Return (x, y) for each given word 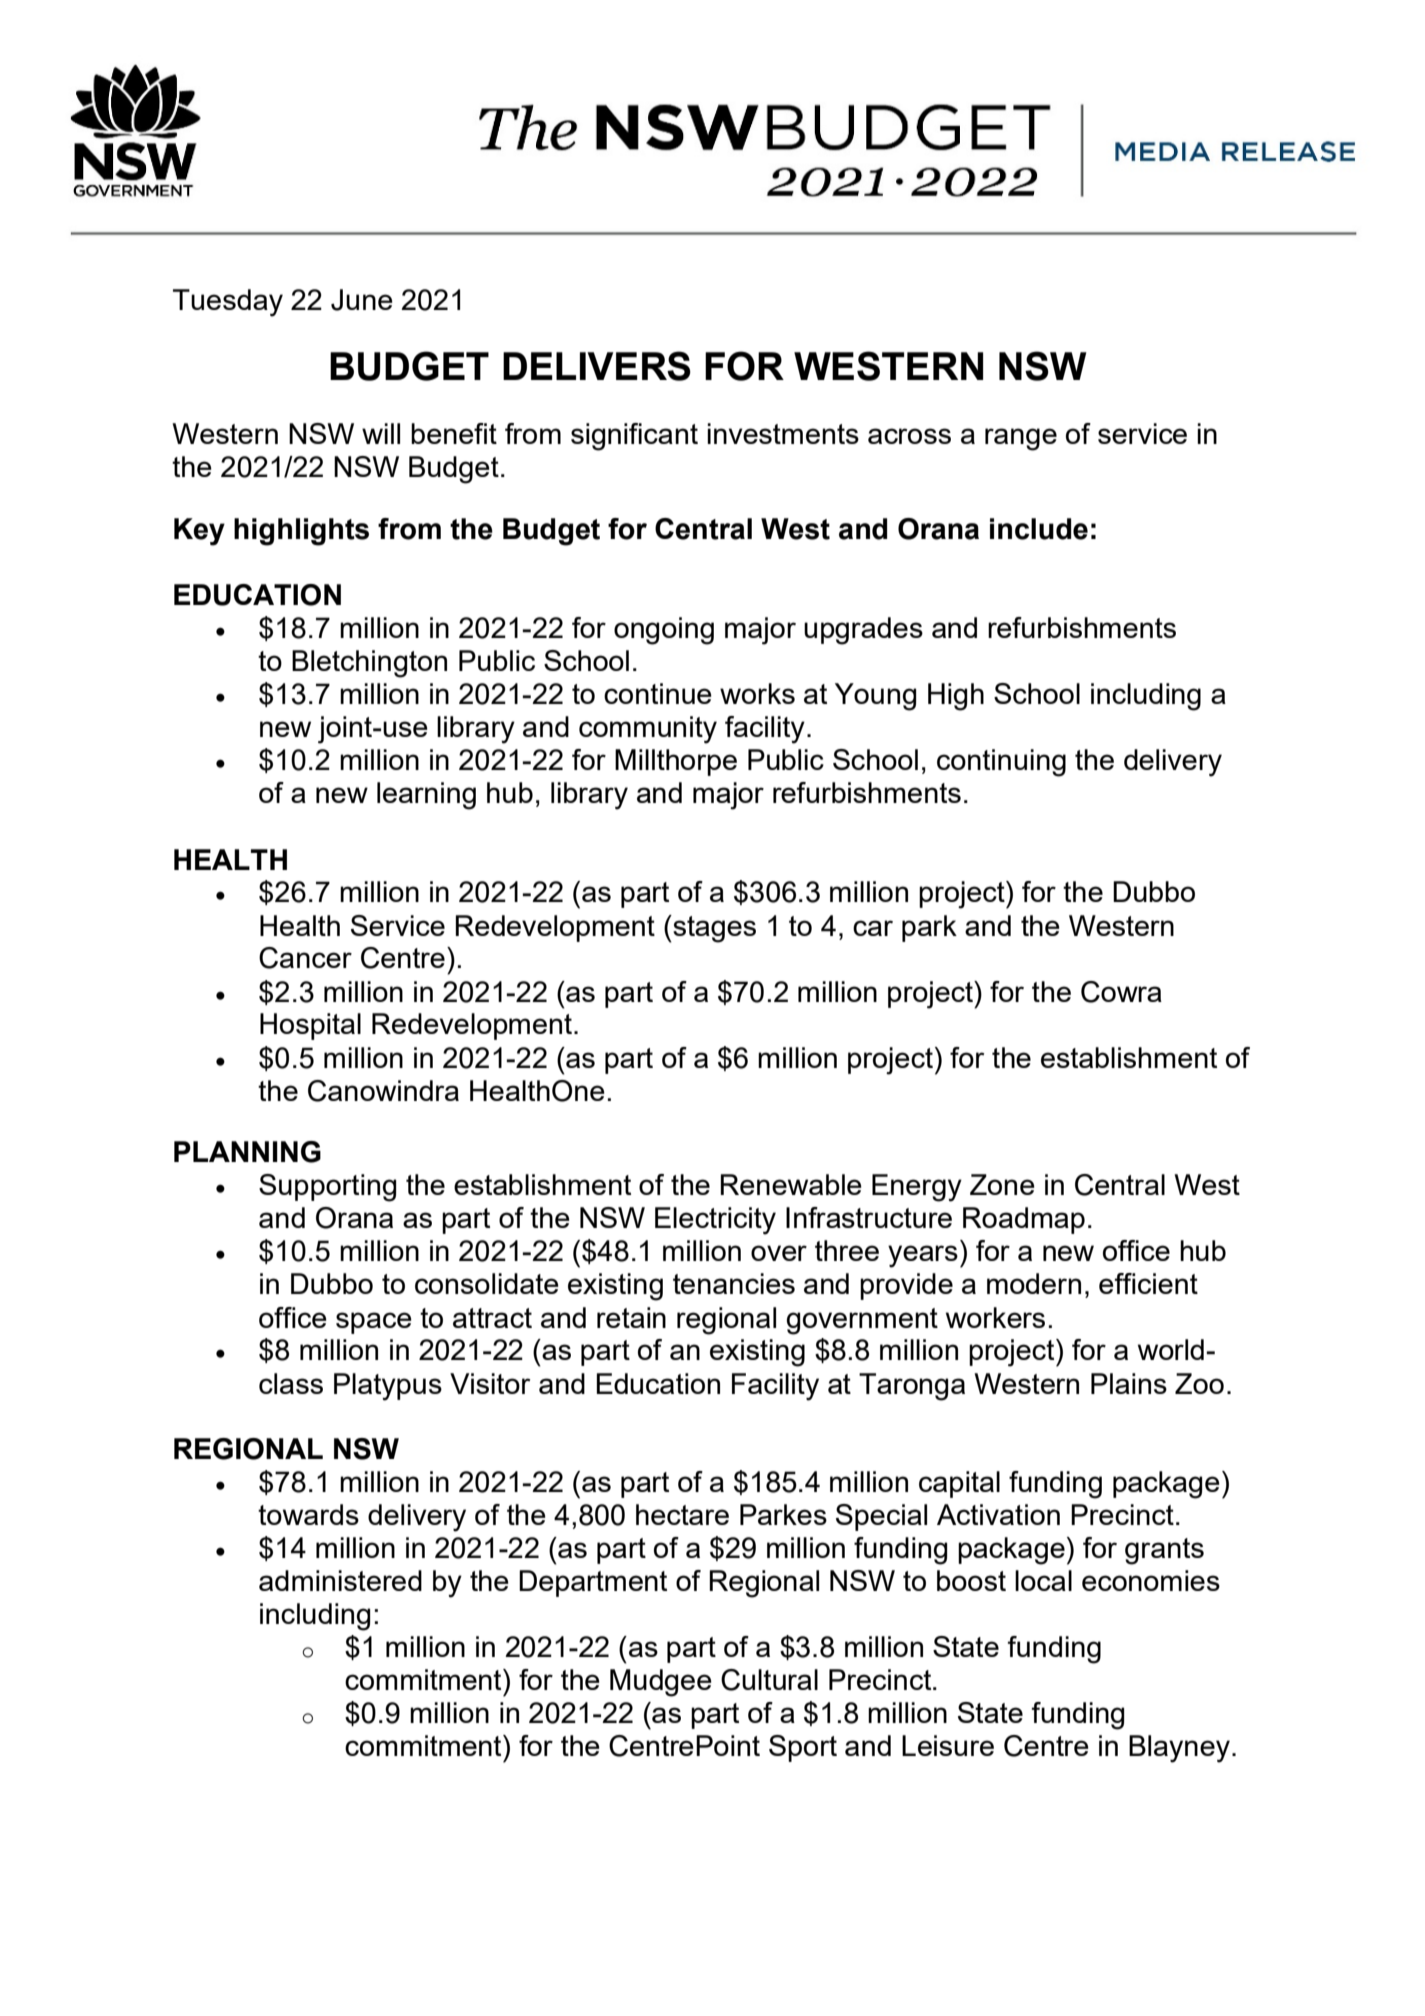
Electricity (715, 1221)
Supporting (327, 1188)
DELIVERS (597, 366)
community (648, 730)
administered (340, 1580)
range (1021, 439)
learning (426, 796)
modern (1034, 1283)
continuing (1001, 763)
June (362, 300)
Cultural (769, 1680)
